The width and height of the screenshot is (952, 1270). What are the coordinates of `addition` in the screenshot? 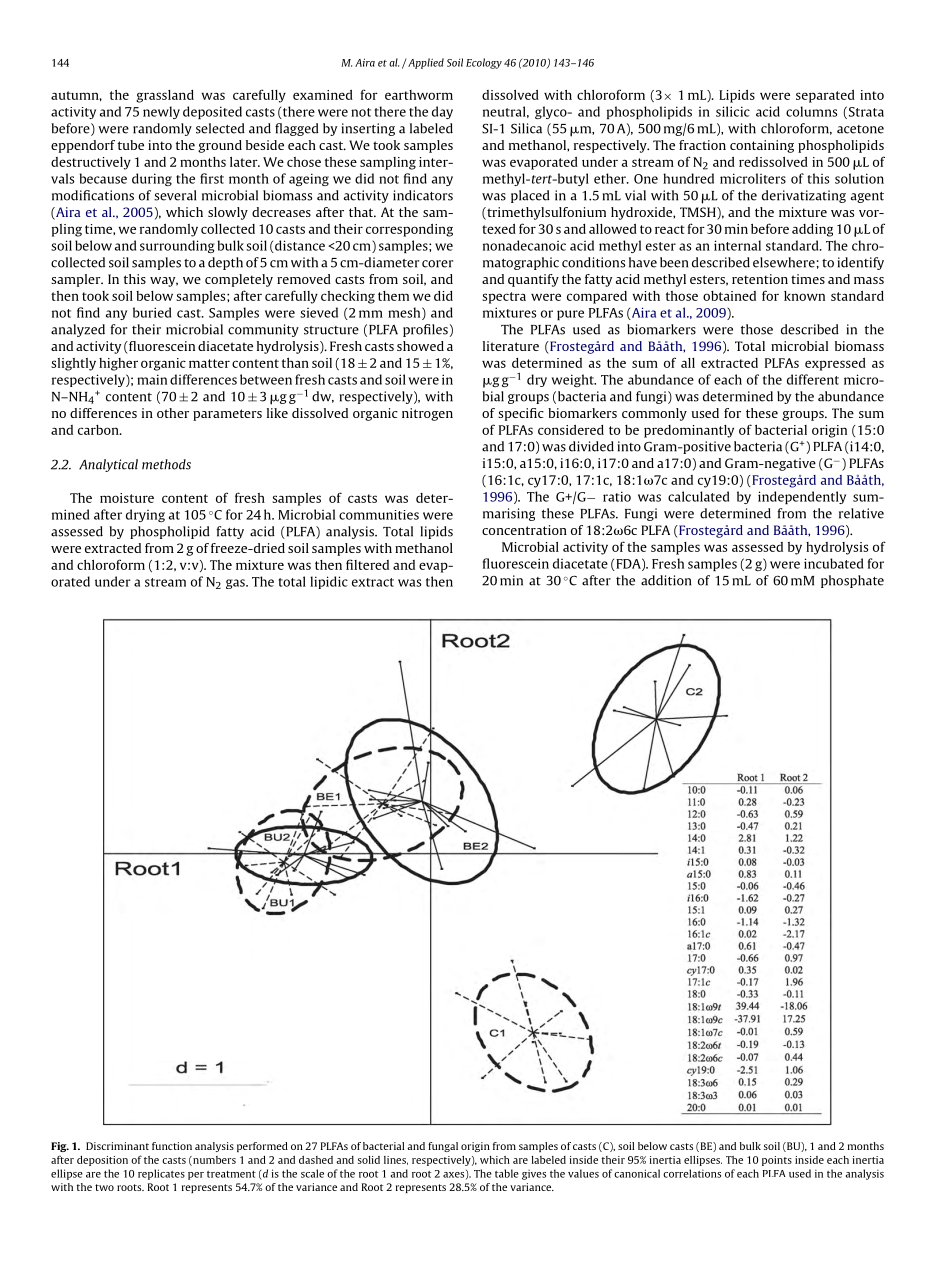 It's located at (666, 580).
